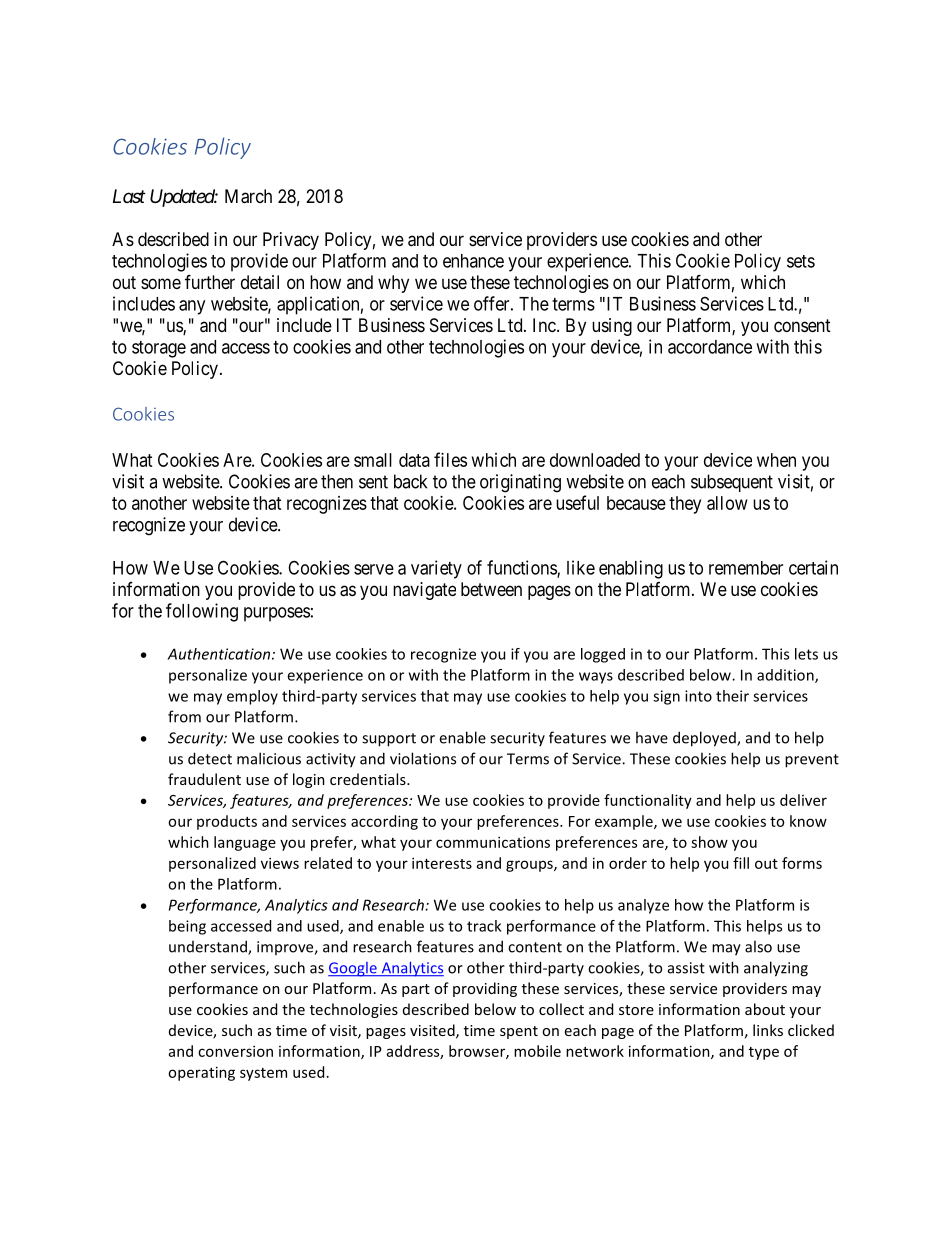 This image has width=952, height=1233. What do you see at coordinates (235, 1051) in the image?
I see `conversion` at bounding box center [235, 1051].
